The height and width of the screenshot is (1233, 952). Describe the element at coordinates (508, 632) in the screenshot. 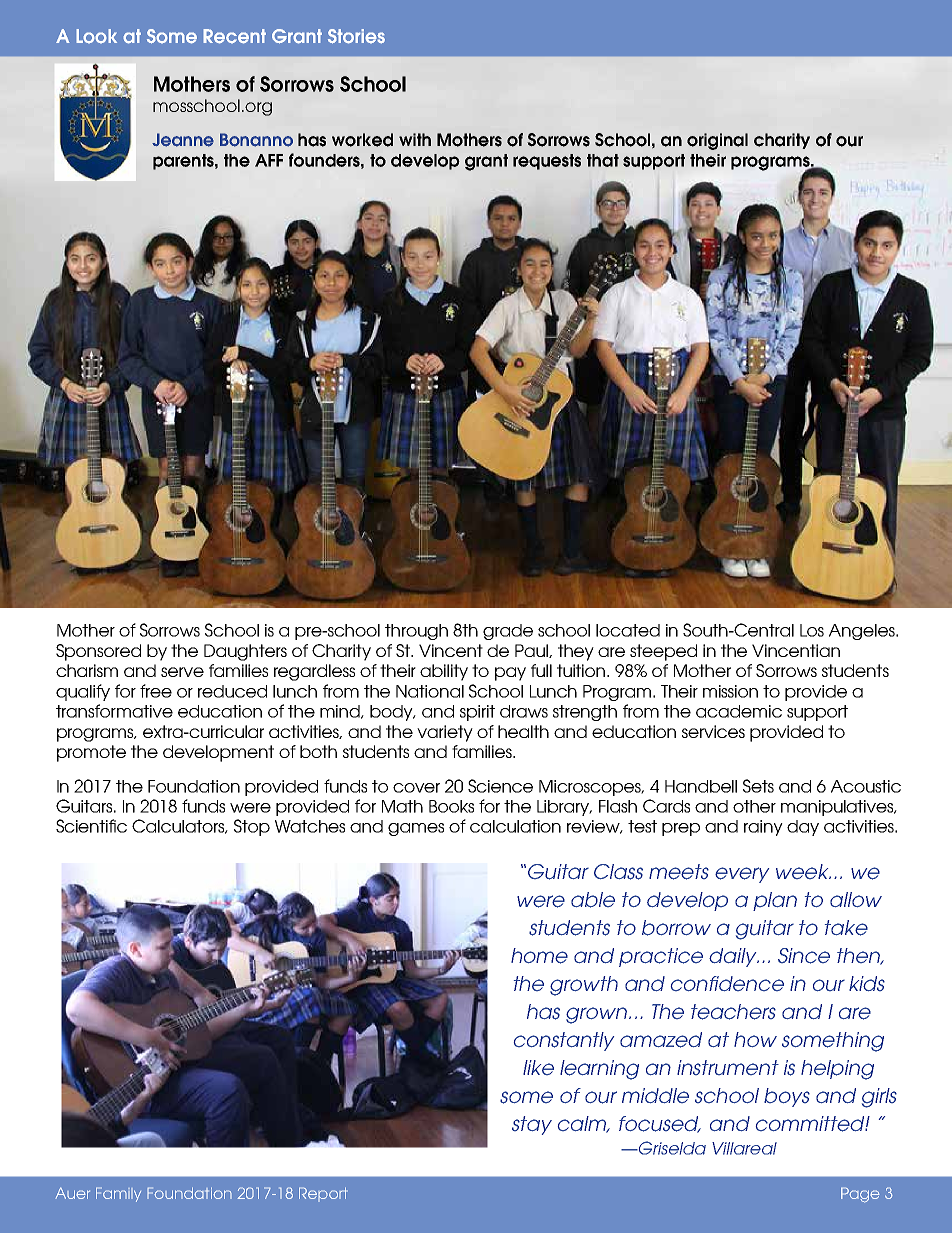

I see `grade` at that location.
